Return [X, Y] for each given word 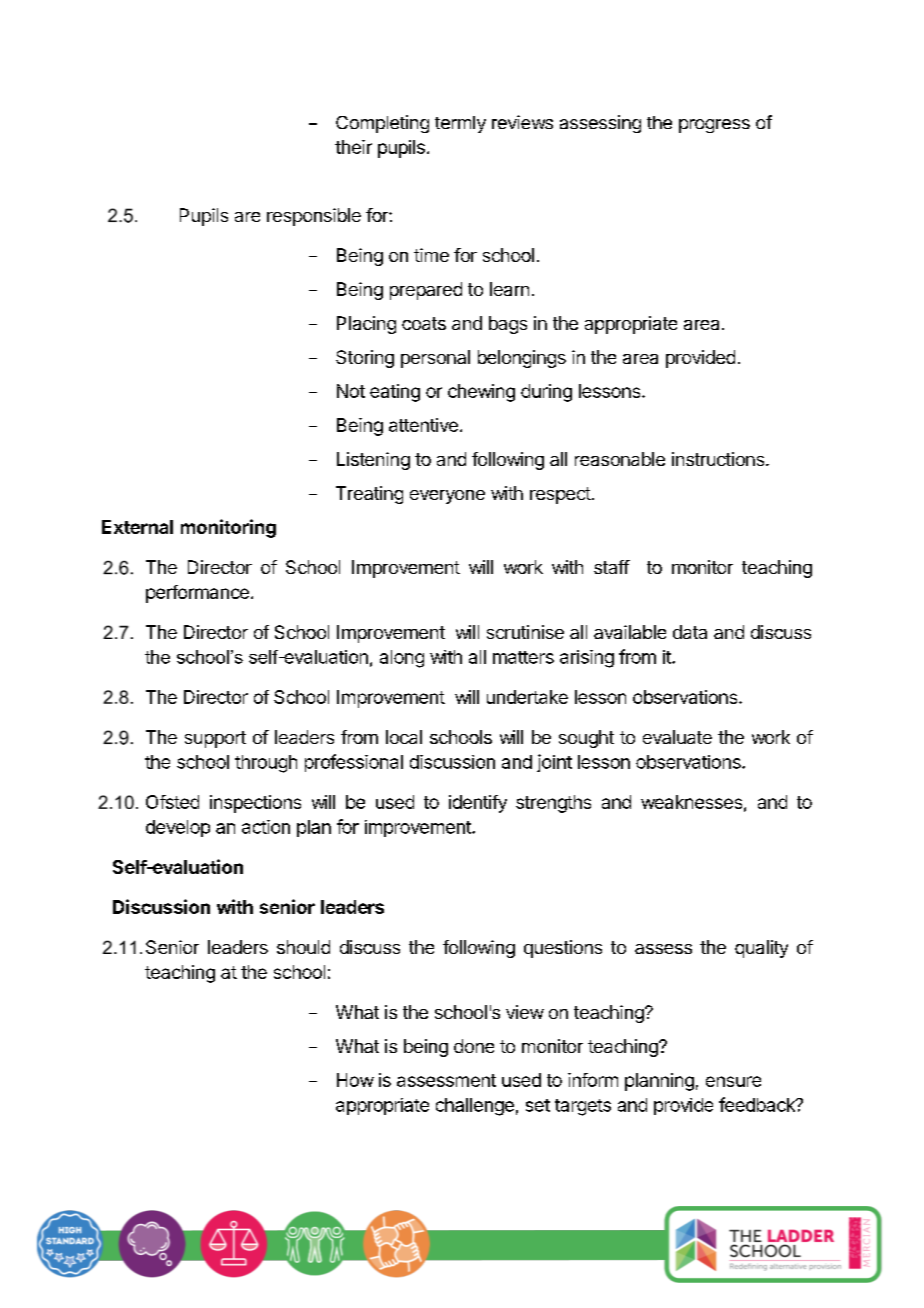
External [137, 527]
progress [714, 126]
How [355, 1080]
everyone [447, 497]
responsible [314, 217]
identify [478, 804]
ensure [733, 1081]
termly [460, 124]
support [215, 739]
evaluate [677, 737]
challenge [475, 1107]
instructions [719, 459]
